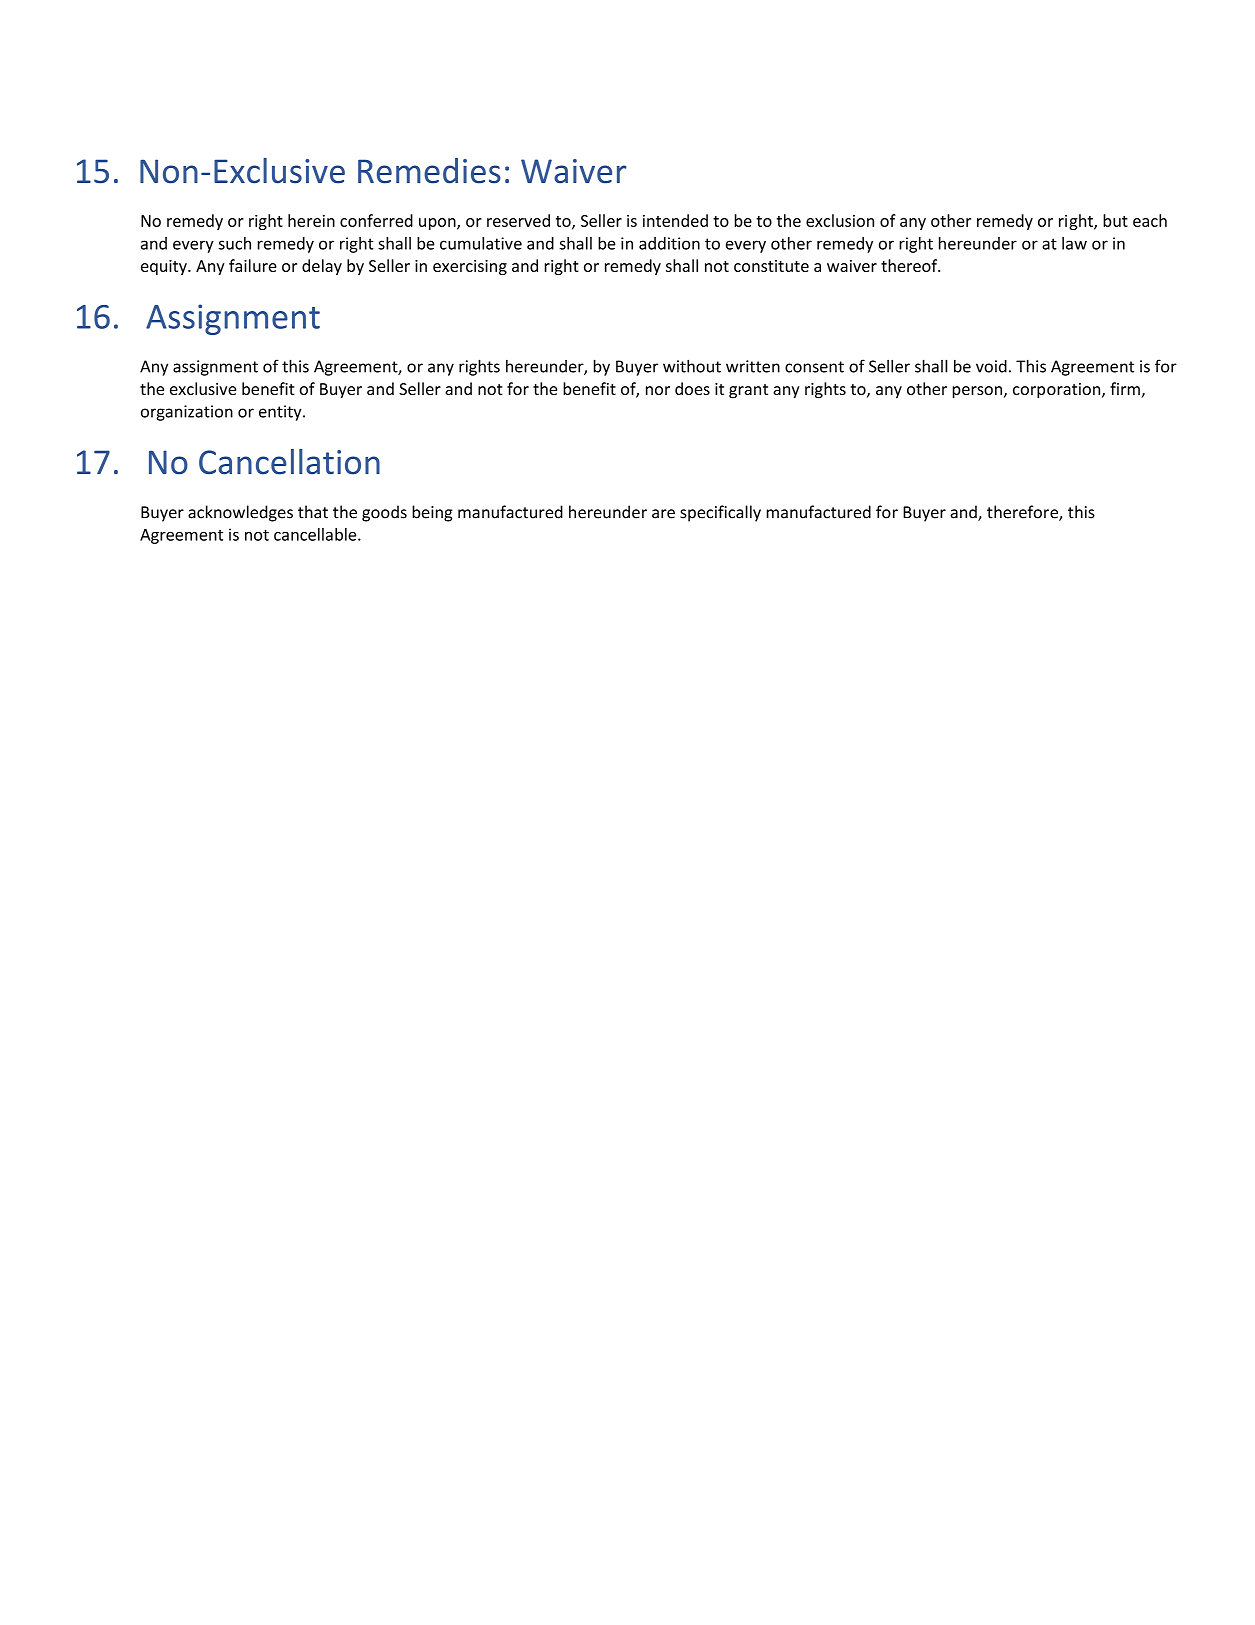 Image resolution: width=1255 pixels, height=1625 pixels. I want to click on but, so click(1115, 220).
